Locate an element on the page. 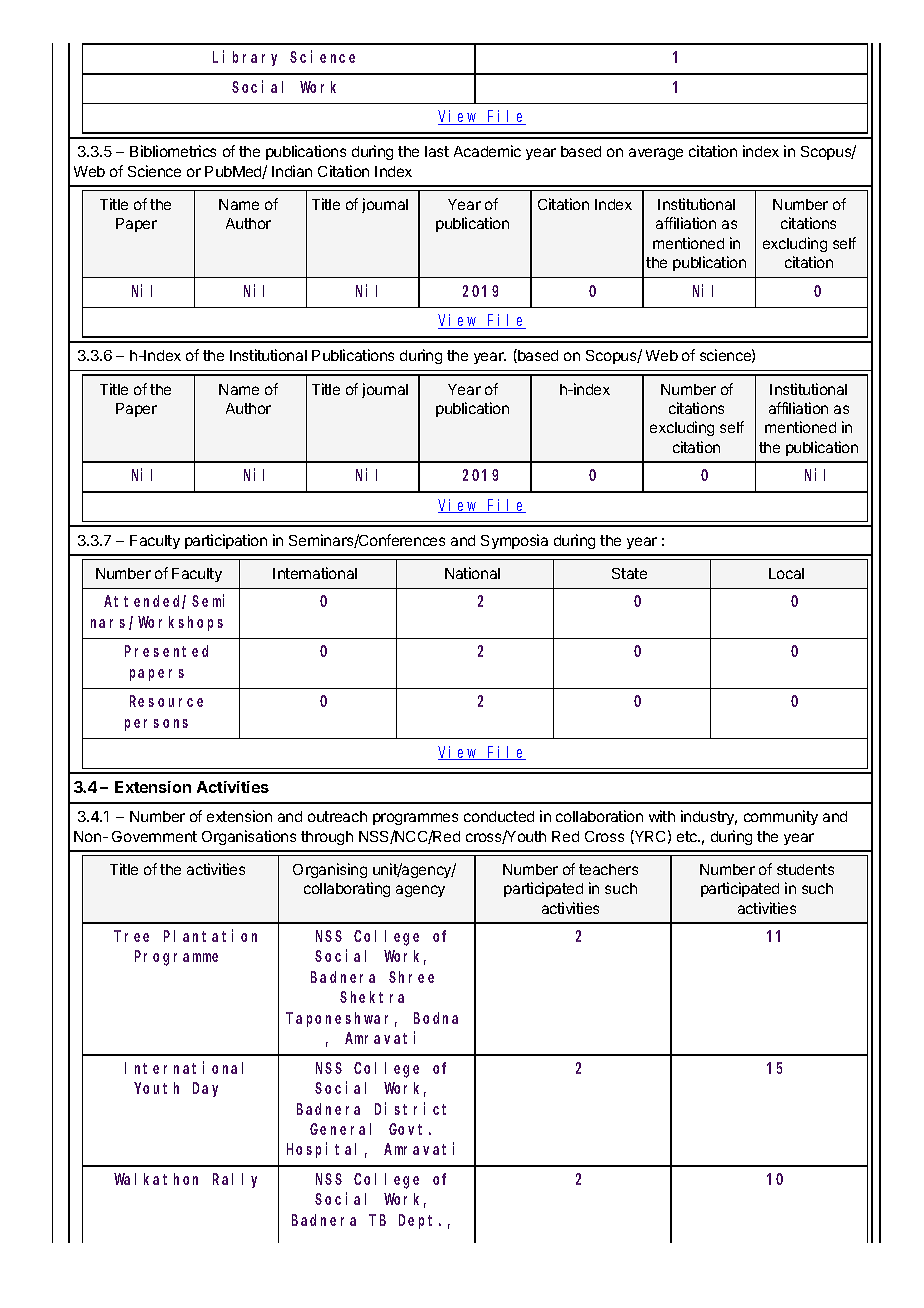  average is located at coordinates (656, 154).
